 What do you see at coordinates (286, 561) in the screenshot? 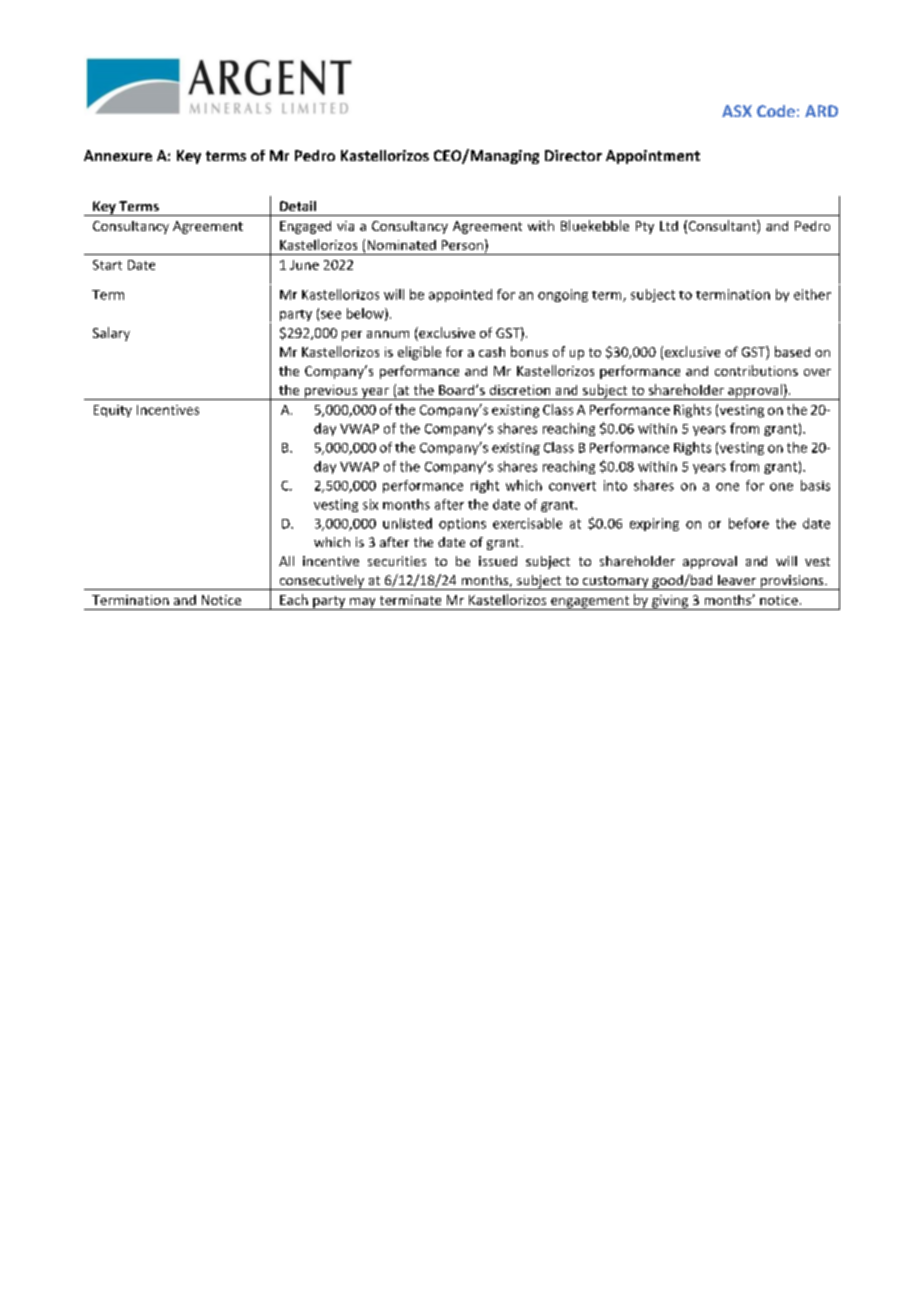
I see `All` at bounding box center [286, 561].
